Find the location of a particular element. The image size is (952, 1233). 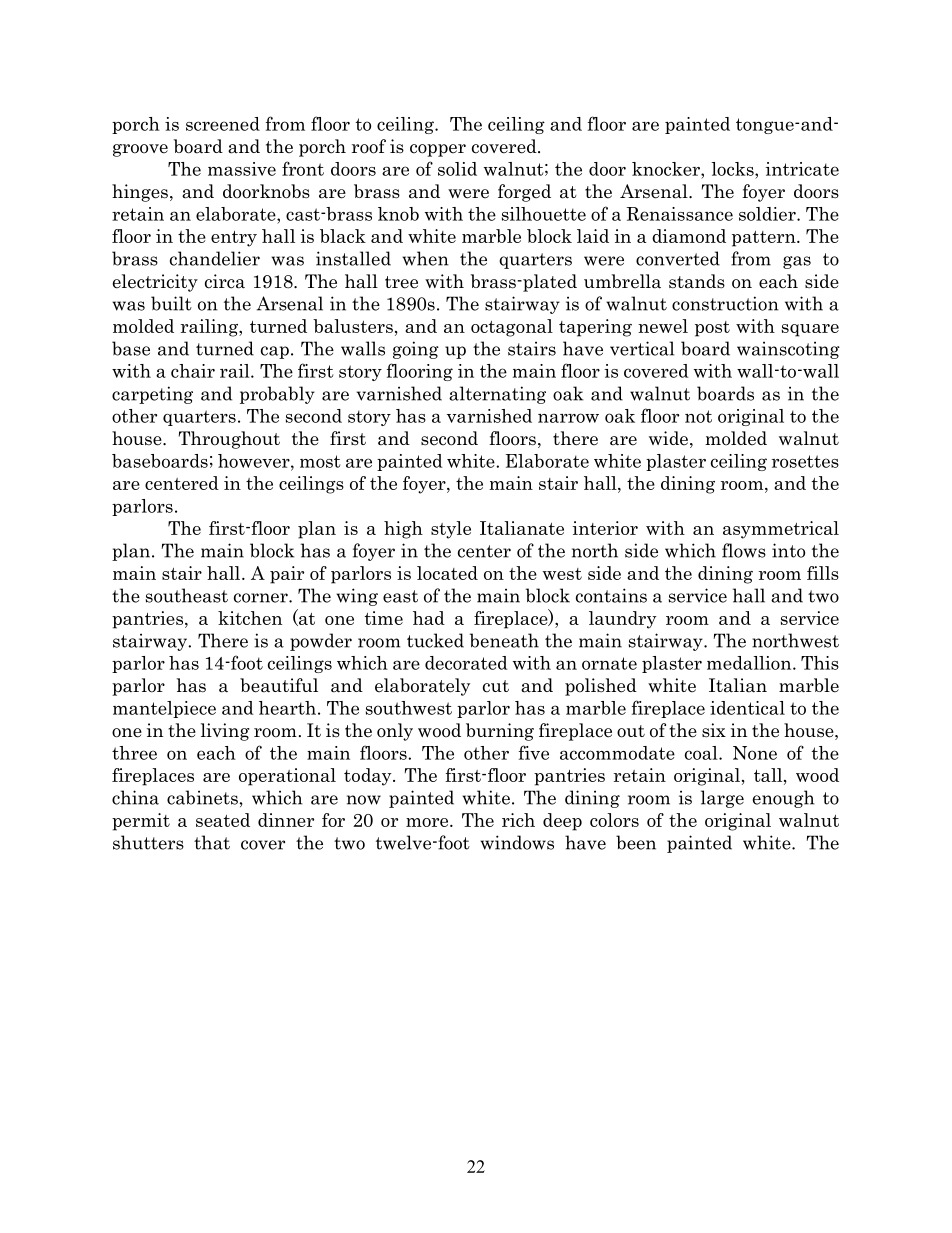

alternating is located at coordinates (497, 395).
